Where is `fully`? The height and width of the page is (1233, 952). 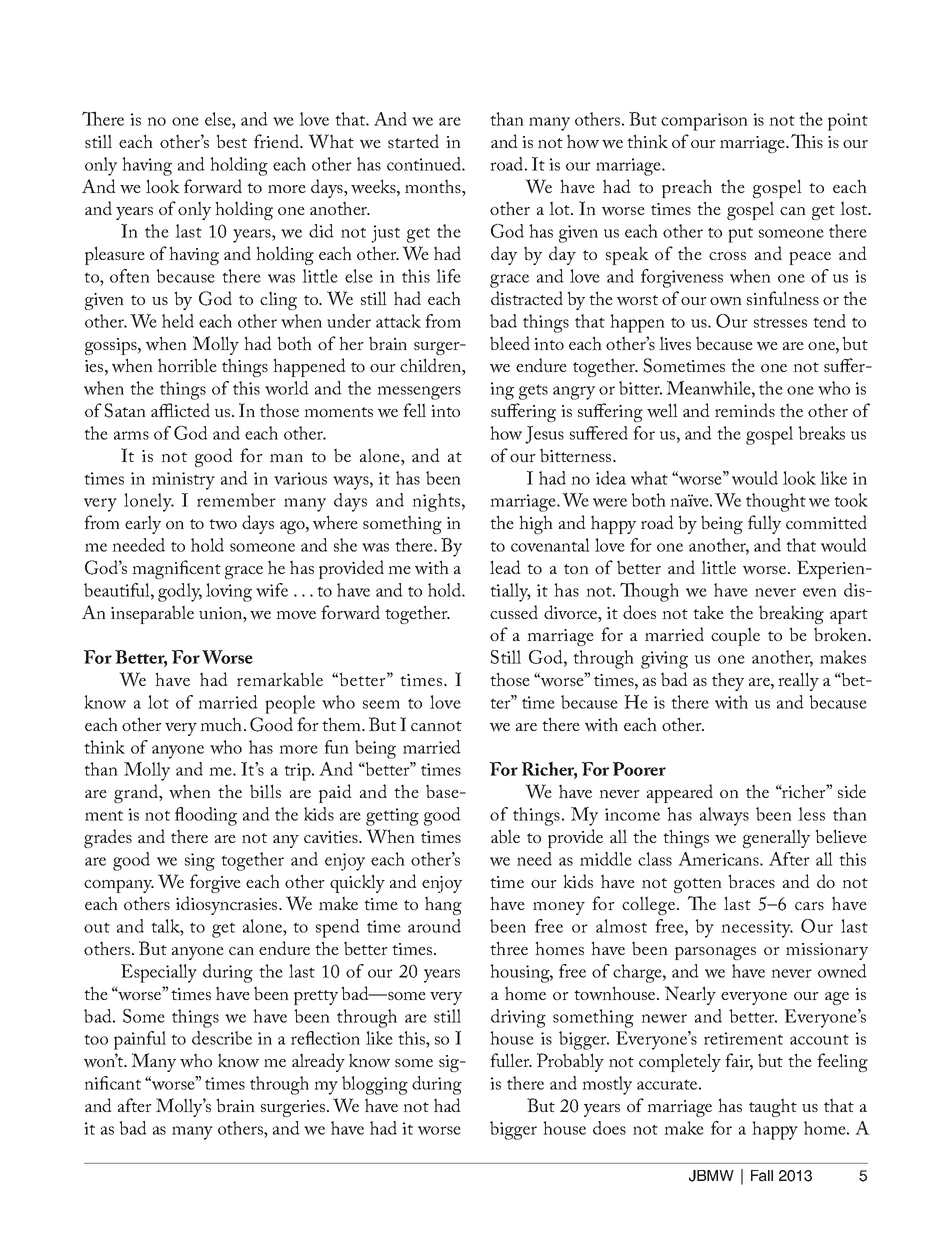
fully is located at coordinates (764, 524).
